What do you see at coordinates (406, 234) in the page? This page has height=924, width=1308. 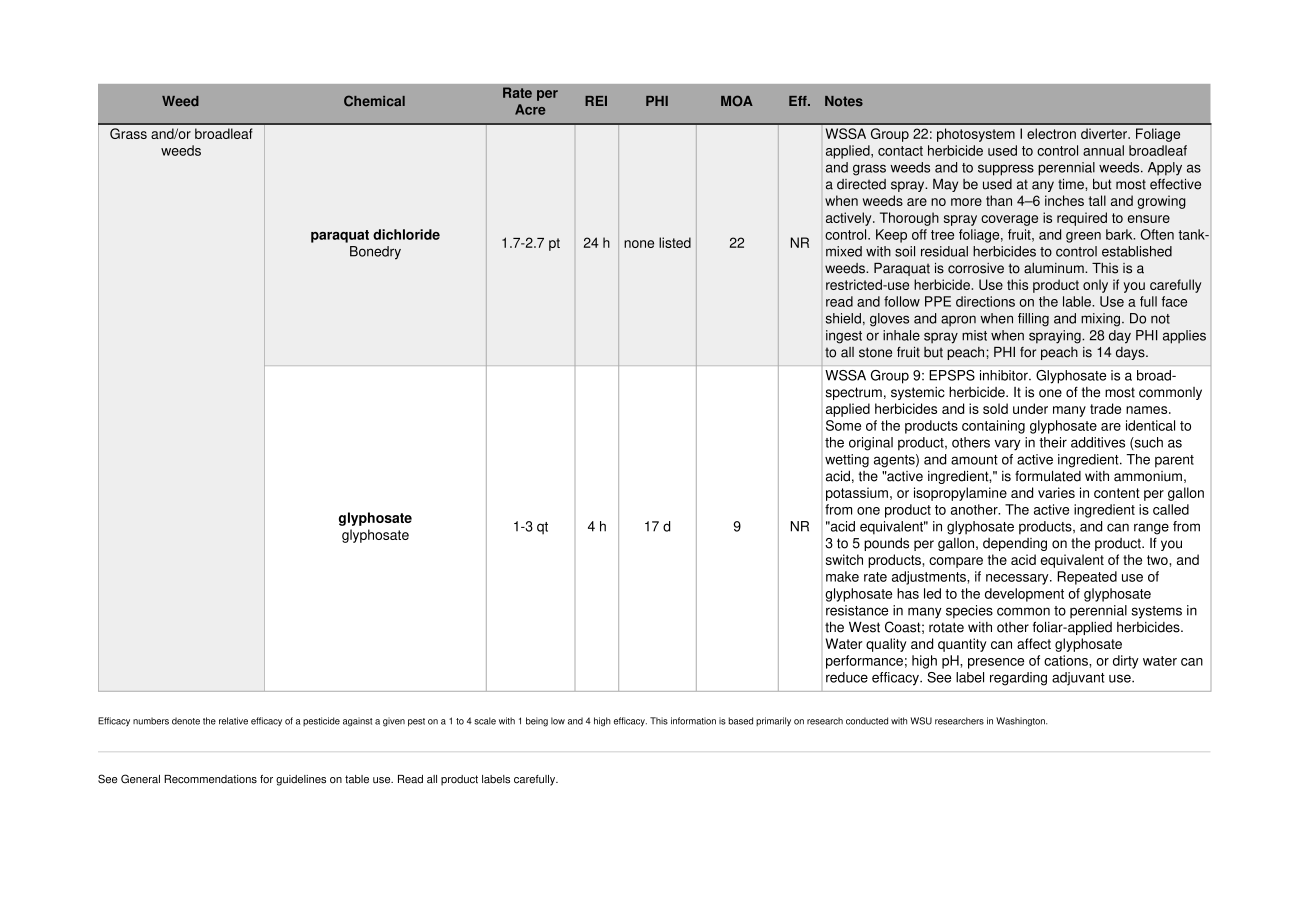 I see `dichloride` at bounding box center [406, 234].
